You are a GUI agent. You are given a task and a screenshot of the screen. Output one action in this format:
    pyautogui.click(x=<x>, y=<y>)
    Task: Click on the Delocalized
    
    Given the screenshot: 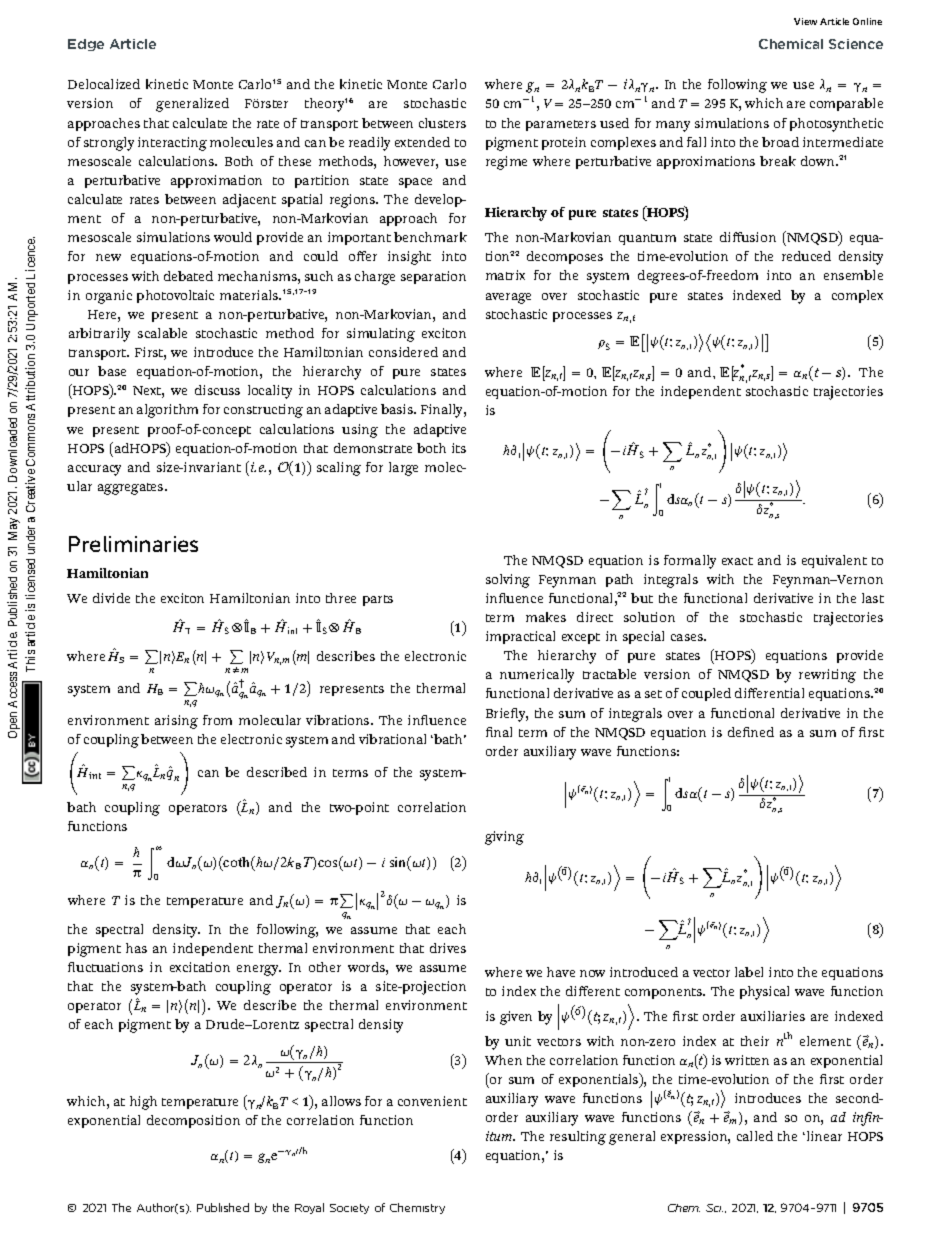 What is the action you would take?
    pyautogui.click(x=104, y=84)
